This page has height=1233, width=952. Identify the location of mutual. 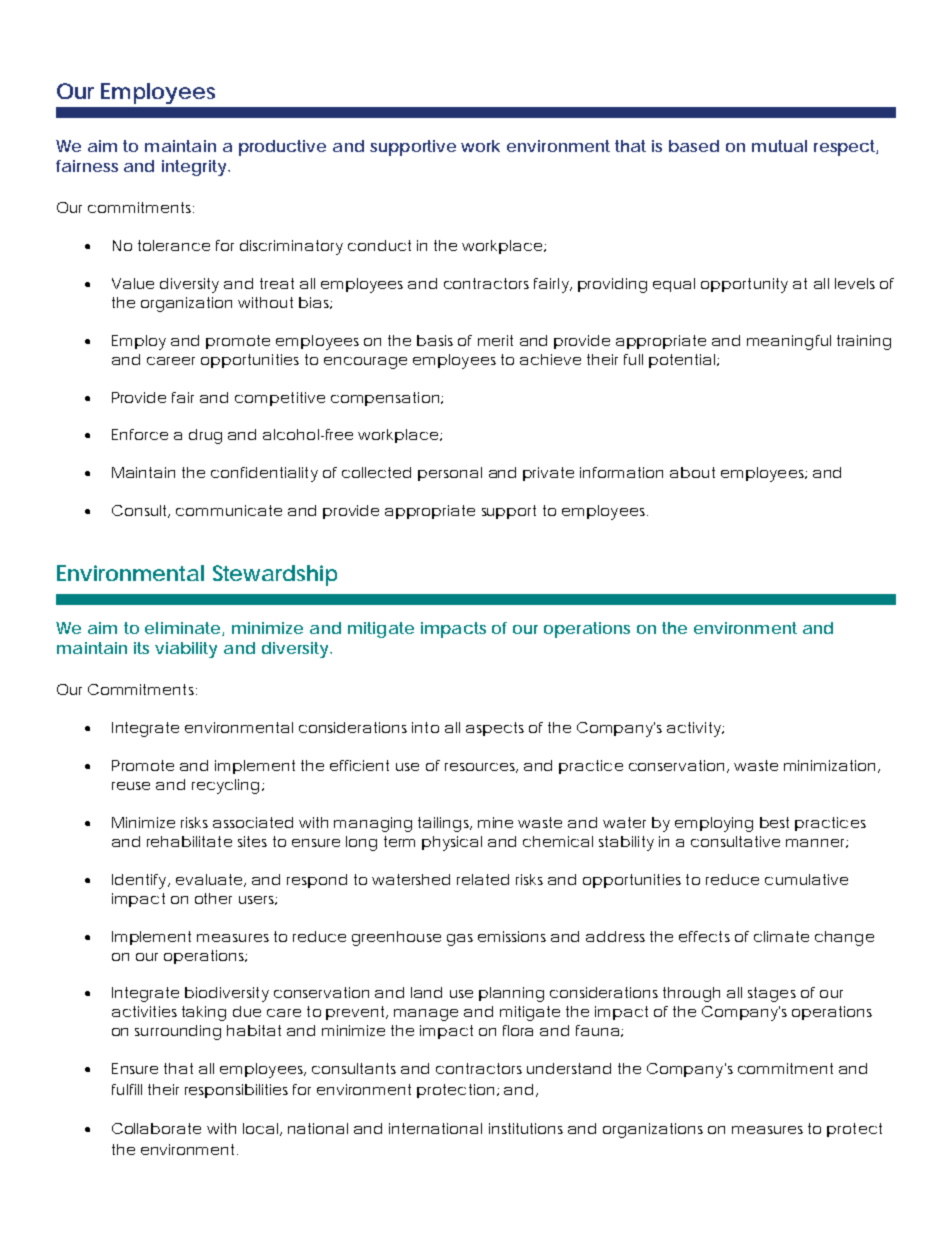
(779, 146).
